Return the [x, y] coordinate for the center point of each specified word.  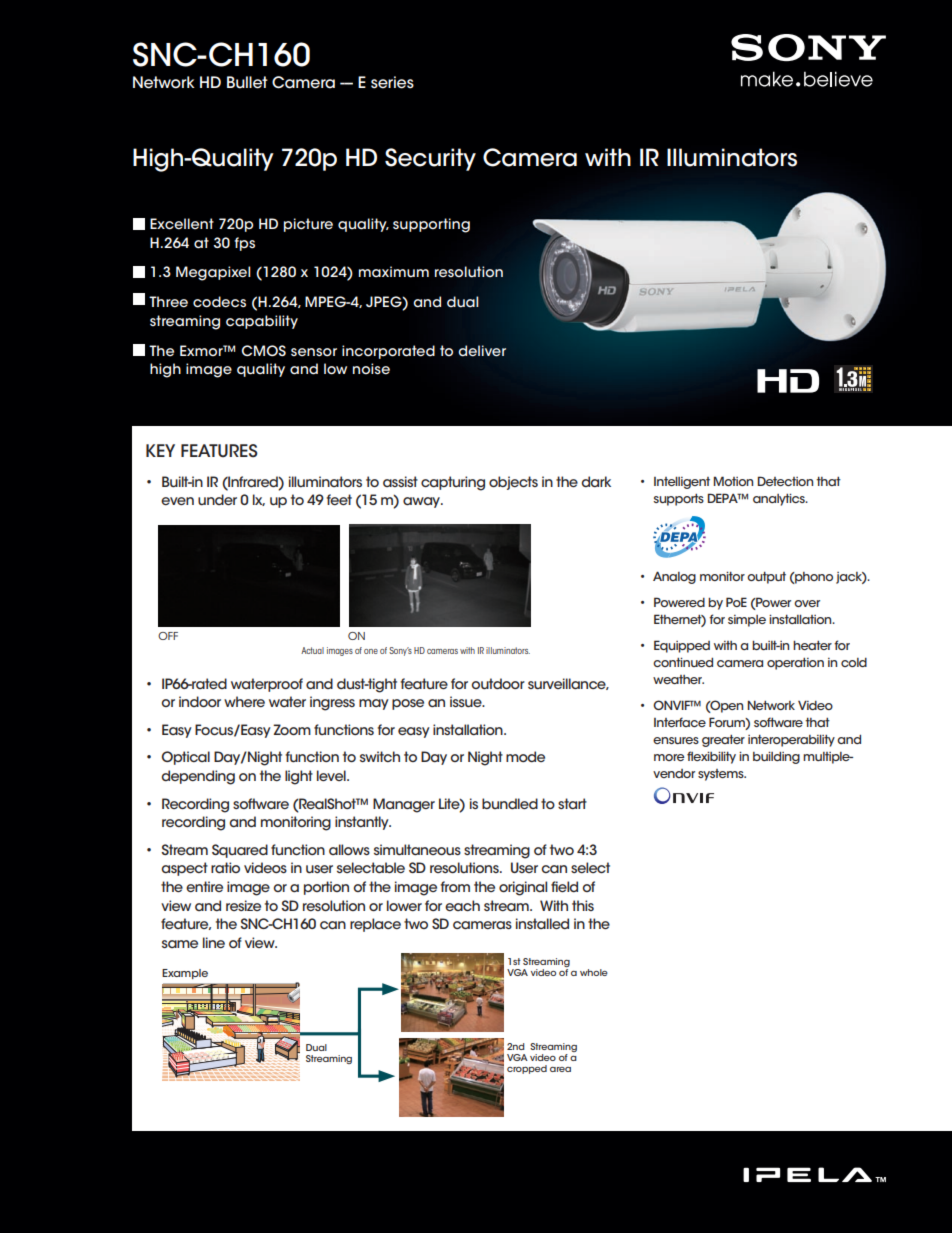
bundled [510, 803]
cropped [527, 1069]
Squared [240, 851]
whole [594, 972]
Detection [785, 481]
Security [430, 159]
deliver [482, 351]
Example [185, 974]
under [217, 499]
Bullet [247, 82]
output [766, 578]
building [776, 758]
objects [513, 483]
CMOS [263, 350]
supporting [431, 225]
